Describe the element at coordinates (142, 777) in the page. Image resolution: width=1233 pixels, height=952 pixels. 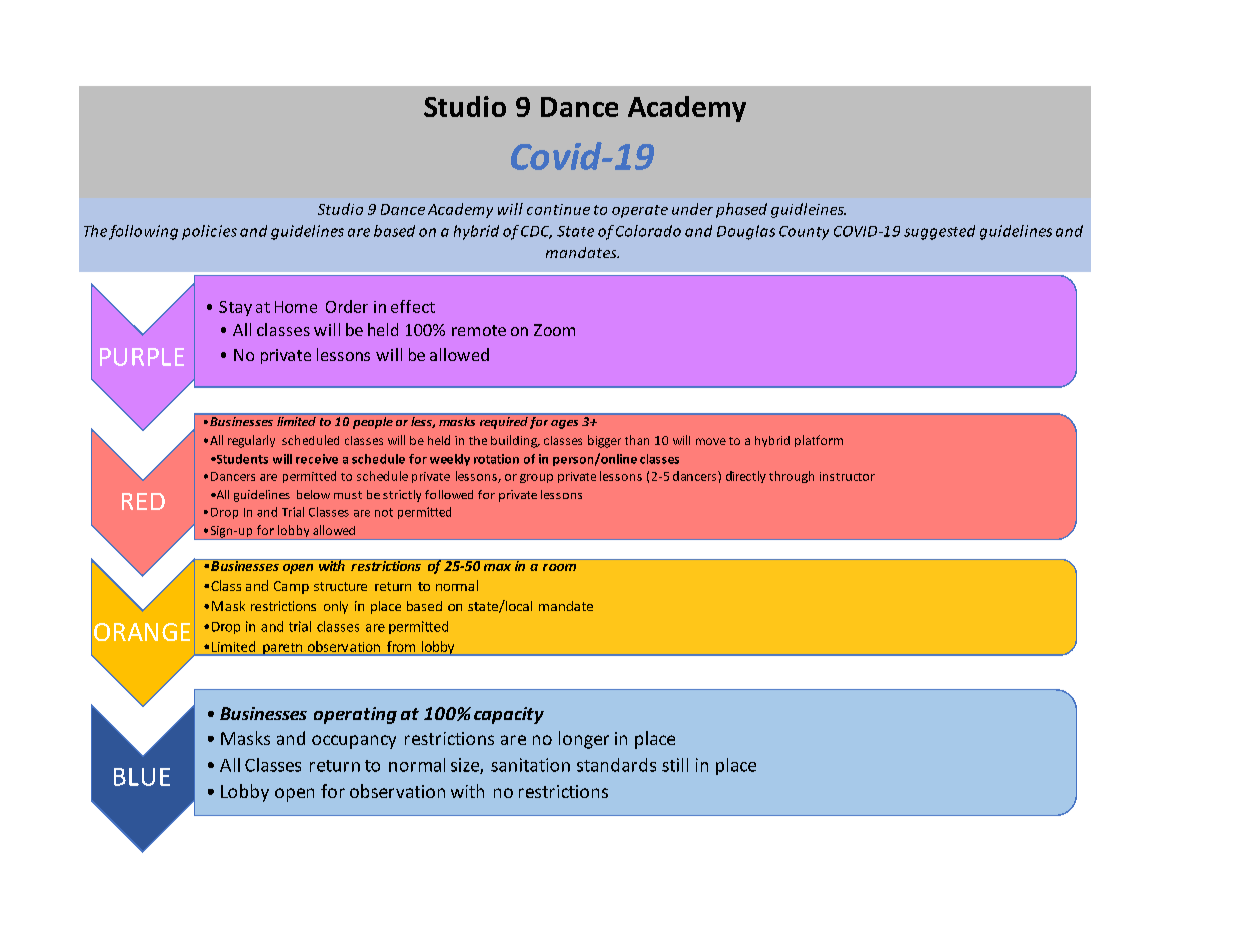
I see `BLUE` at that location.
